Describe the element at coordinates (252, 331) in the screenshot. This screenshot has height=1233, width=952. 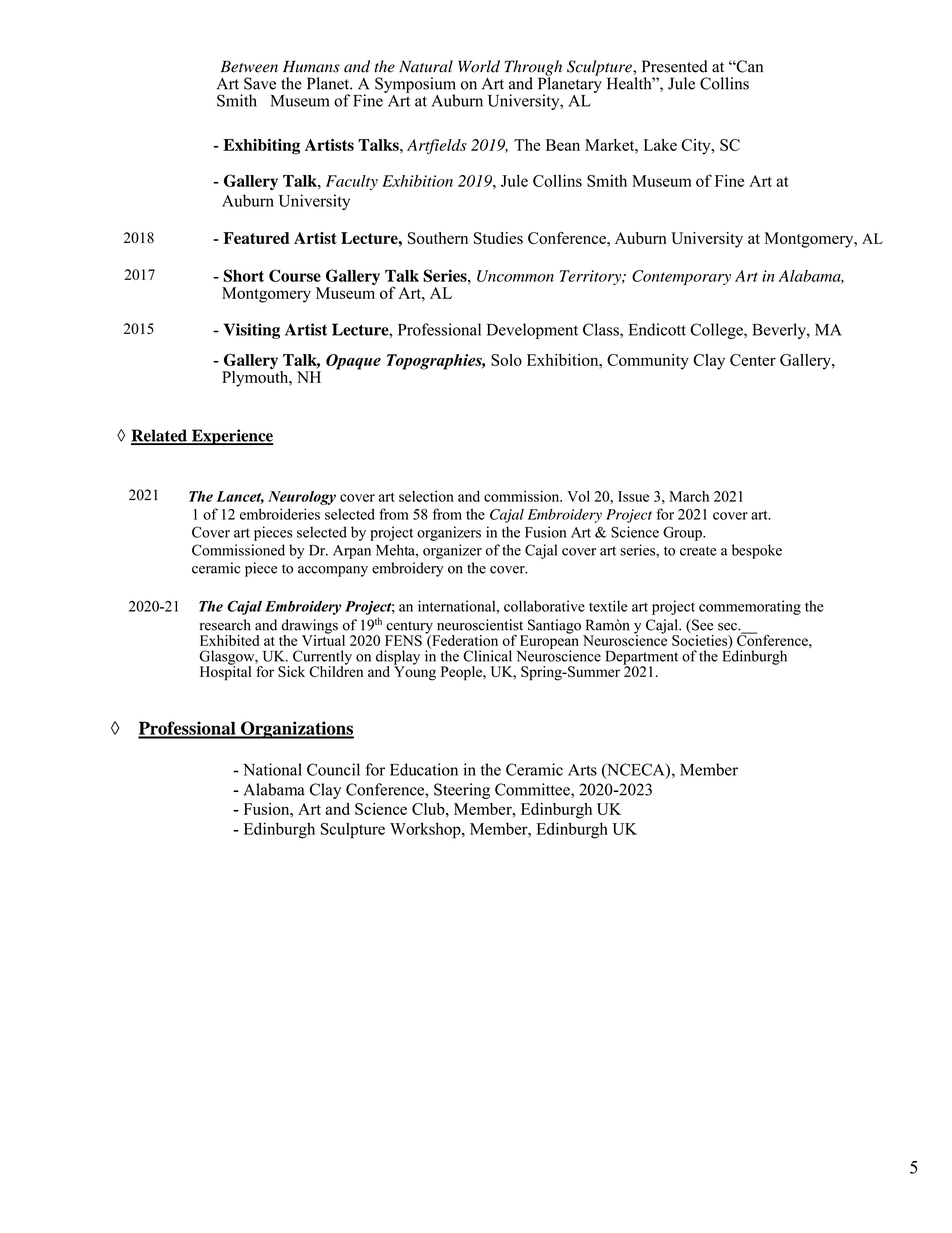
I see `Visiting` at that location.
